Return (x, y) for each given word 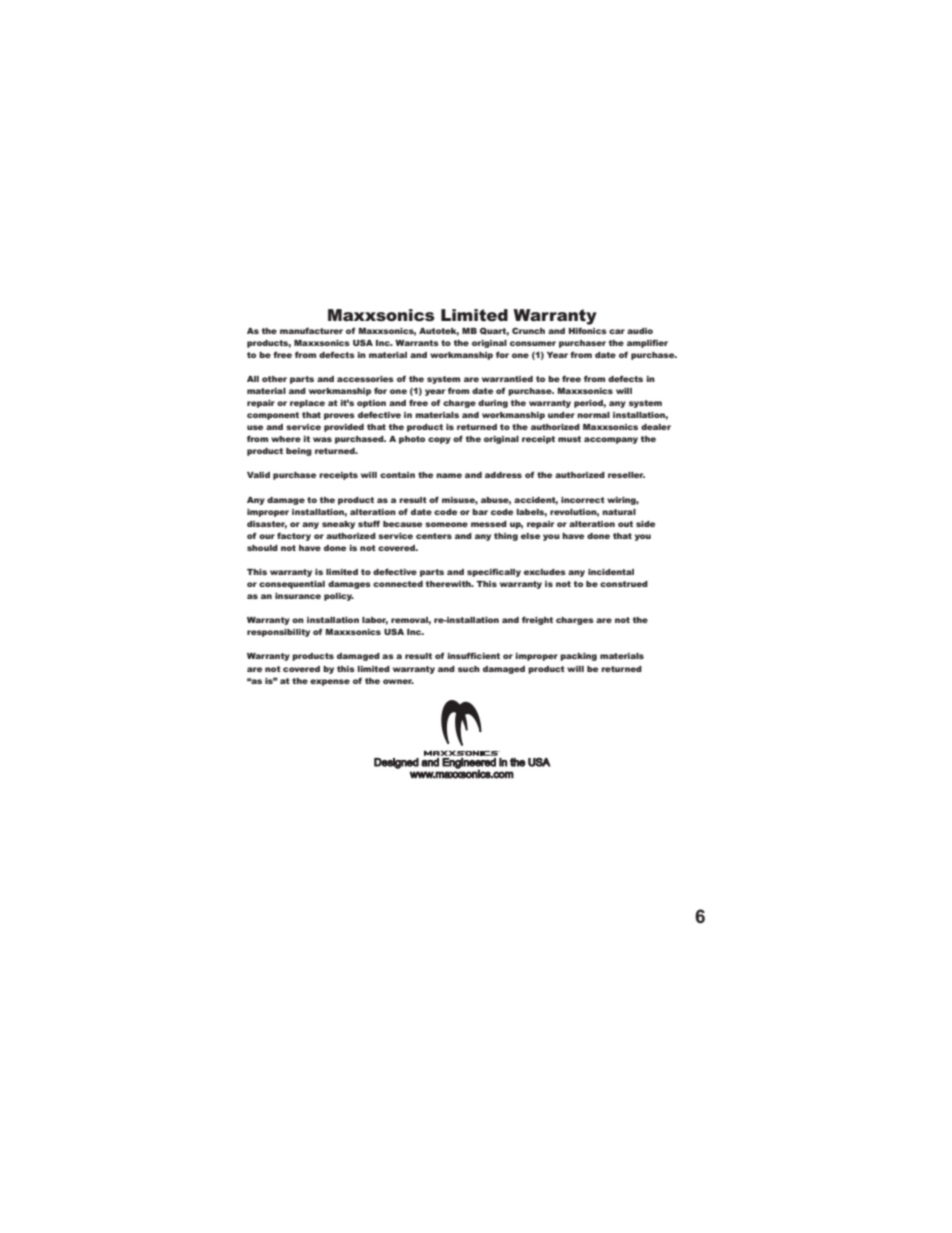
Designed (396, 763)
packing (578, 657)
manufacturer (311, 330)
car (617, 331)
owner (398, 681)
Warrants (417, 343)
